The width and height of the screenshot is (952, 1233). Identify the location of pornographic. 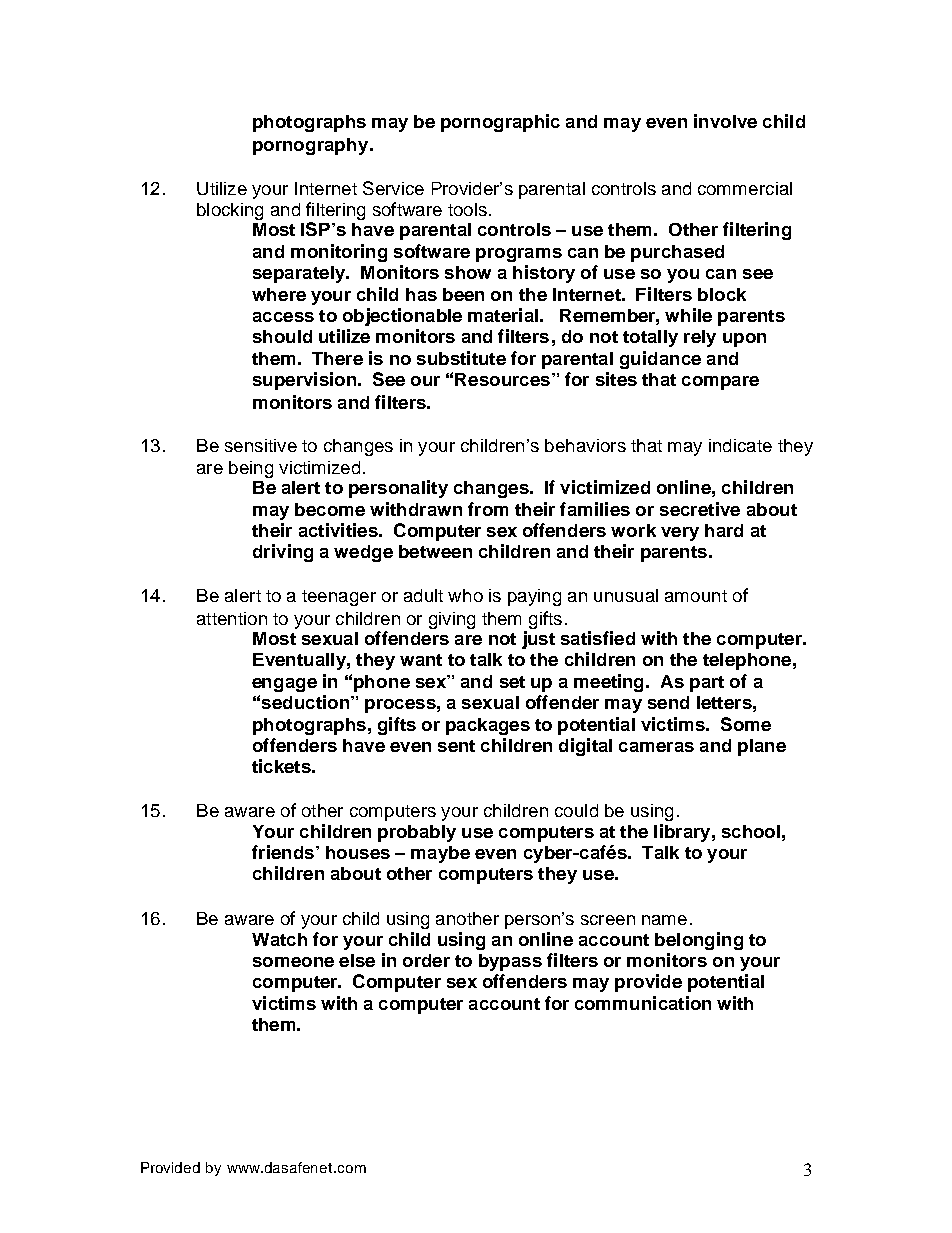
(500, 123).
